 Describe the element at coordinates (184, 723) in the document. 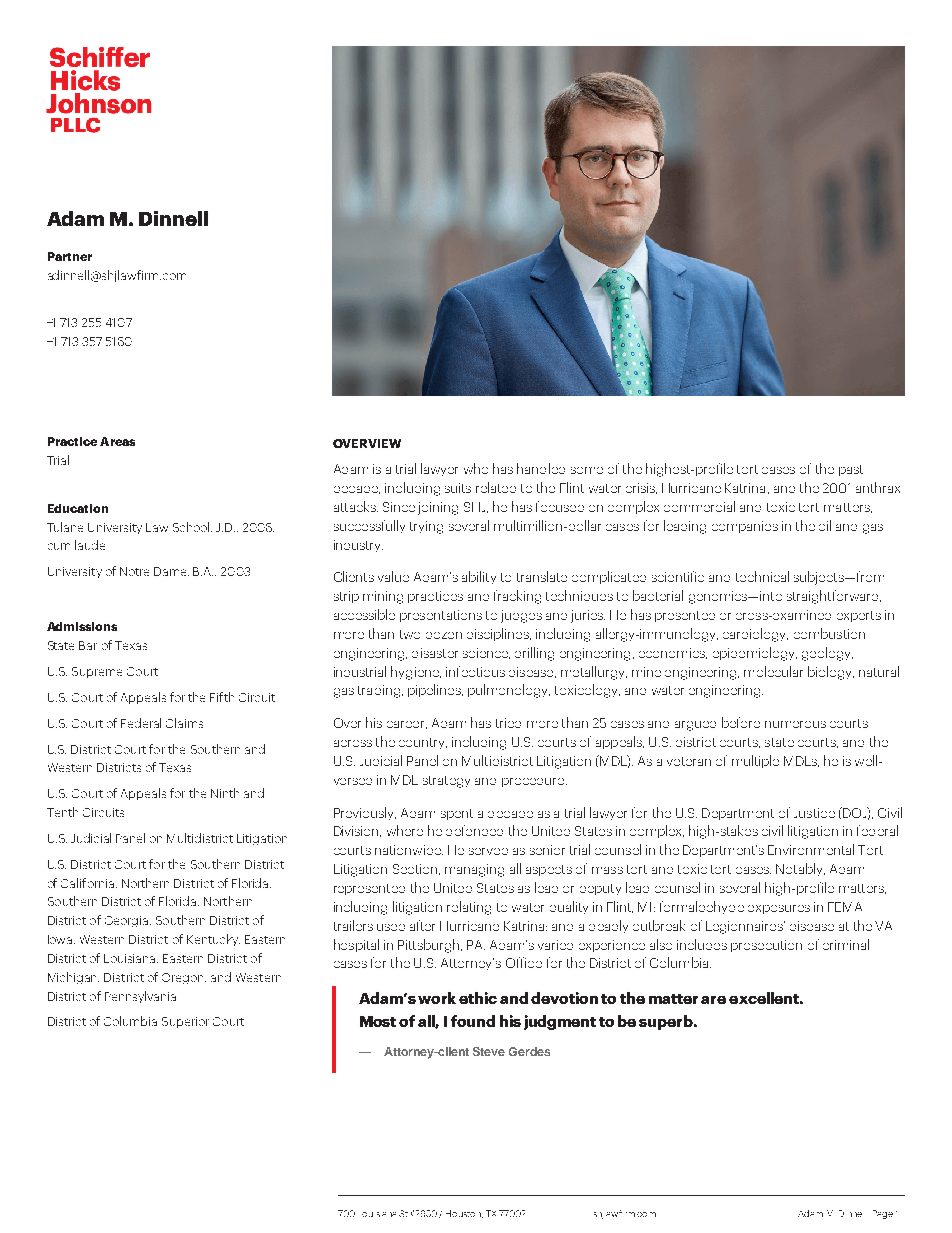

I see `Claims` at that location.
